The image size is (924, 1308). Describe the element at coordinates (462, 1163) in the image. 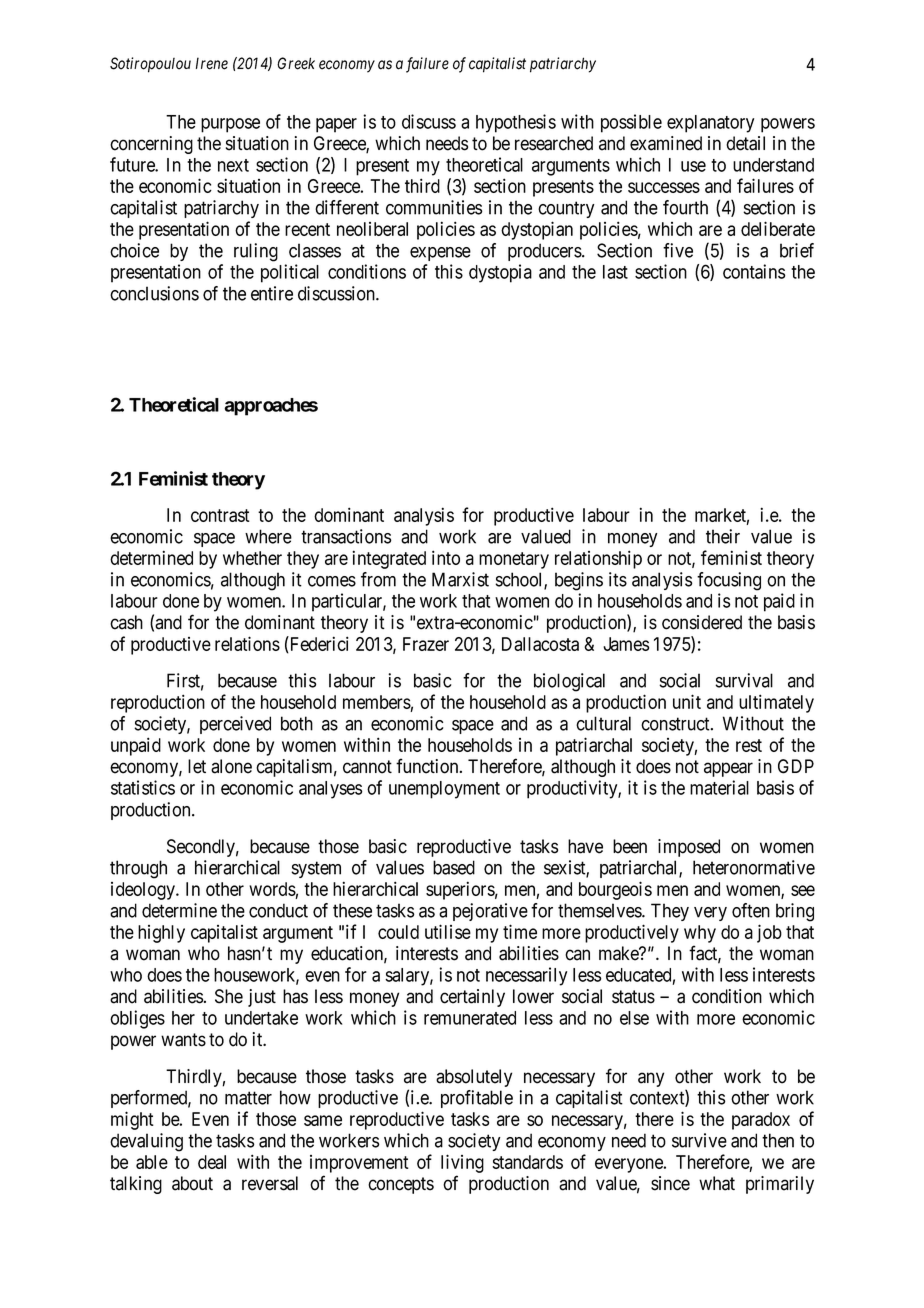

I see `living` at that location.
